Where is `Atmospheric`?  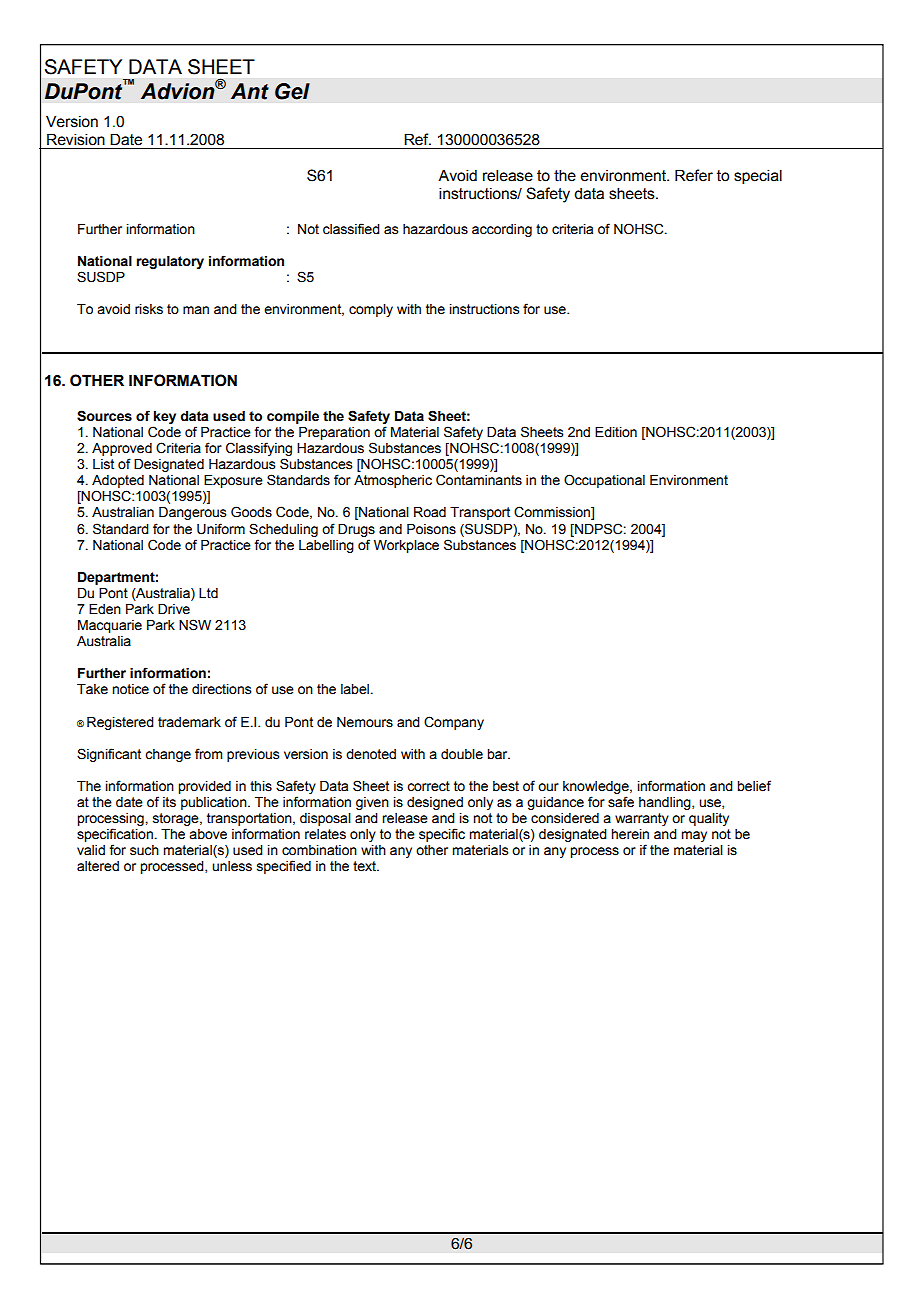
Atmospheric is located at coordinates (393, 481).
